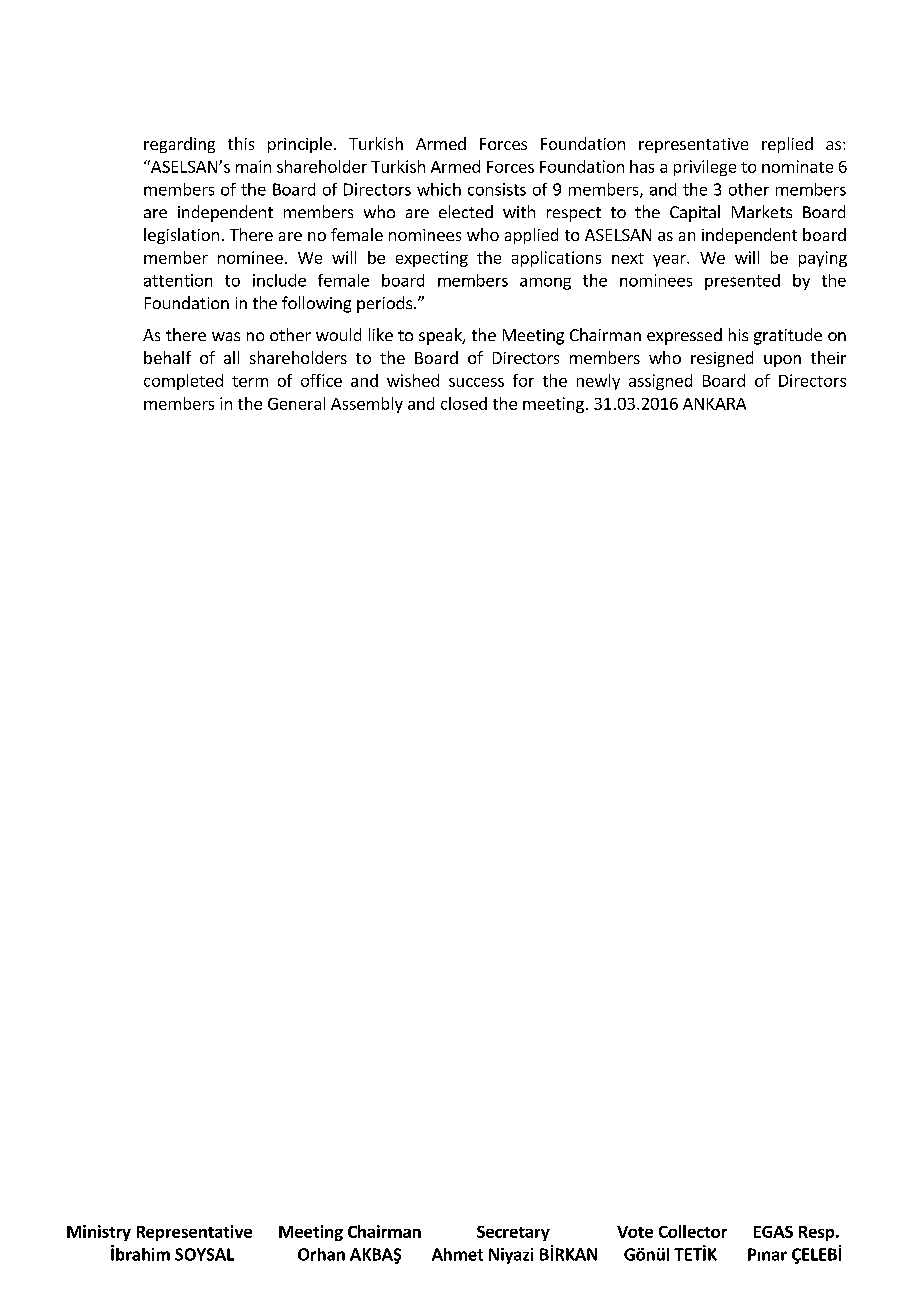 This screenshot has width=924, height=1308. I want to click on privilege, so click(705, 168).
